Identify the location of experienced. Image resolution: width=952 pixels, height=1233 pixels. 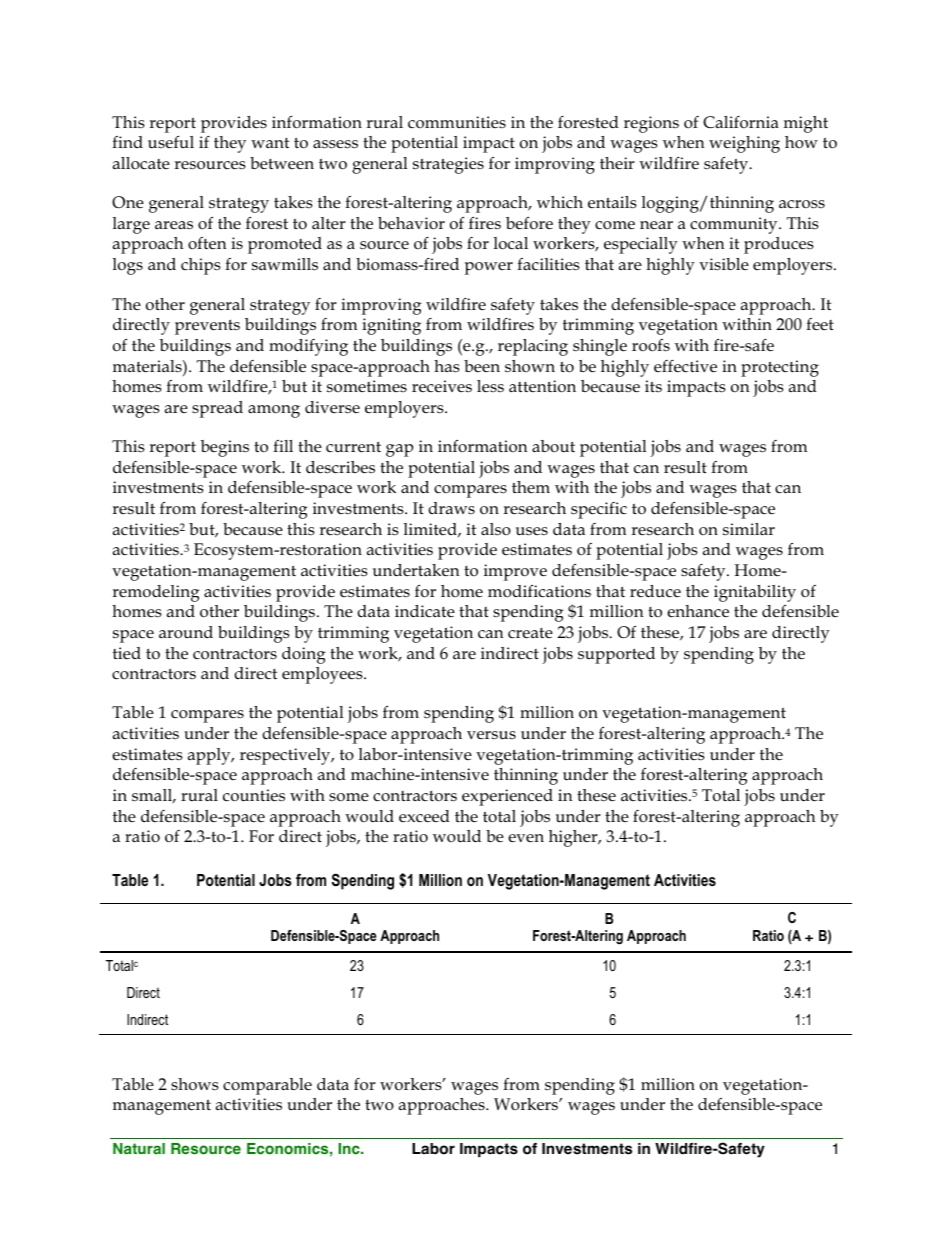
(507, 797).
